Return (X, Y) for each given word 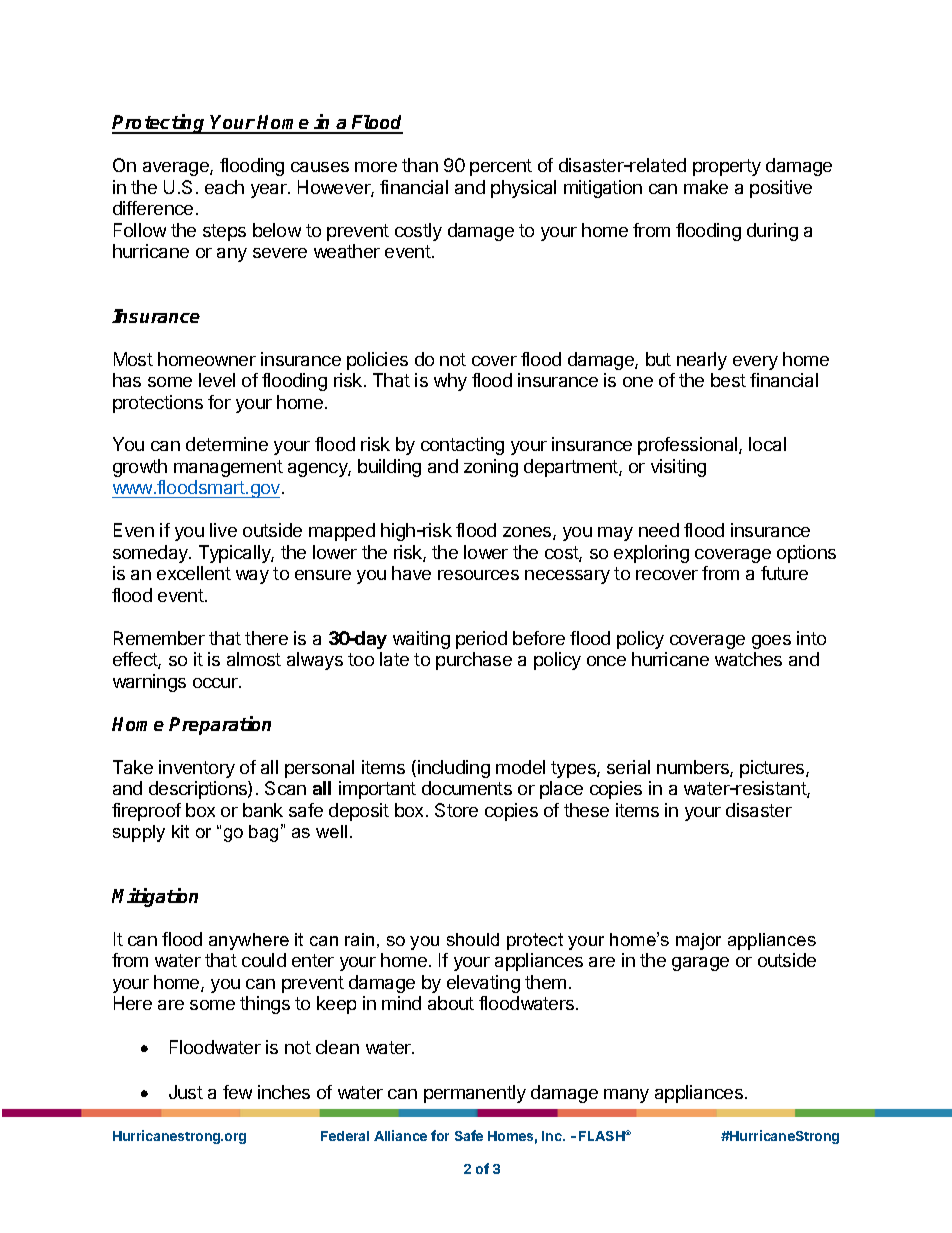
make (706, 187)
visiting (678, 468)
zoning (491, 468)
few (237, 1092)
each (224, 187)
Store (456, 810)
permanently (475, 1094)
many (626, 1096)
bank (263, 810)
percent (501, 167)
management (228, 468)
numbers (694, 768)
